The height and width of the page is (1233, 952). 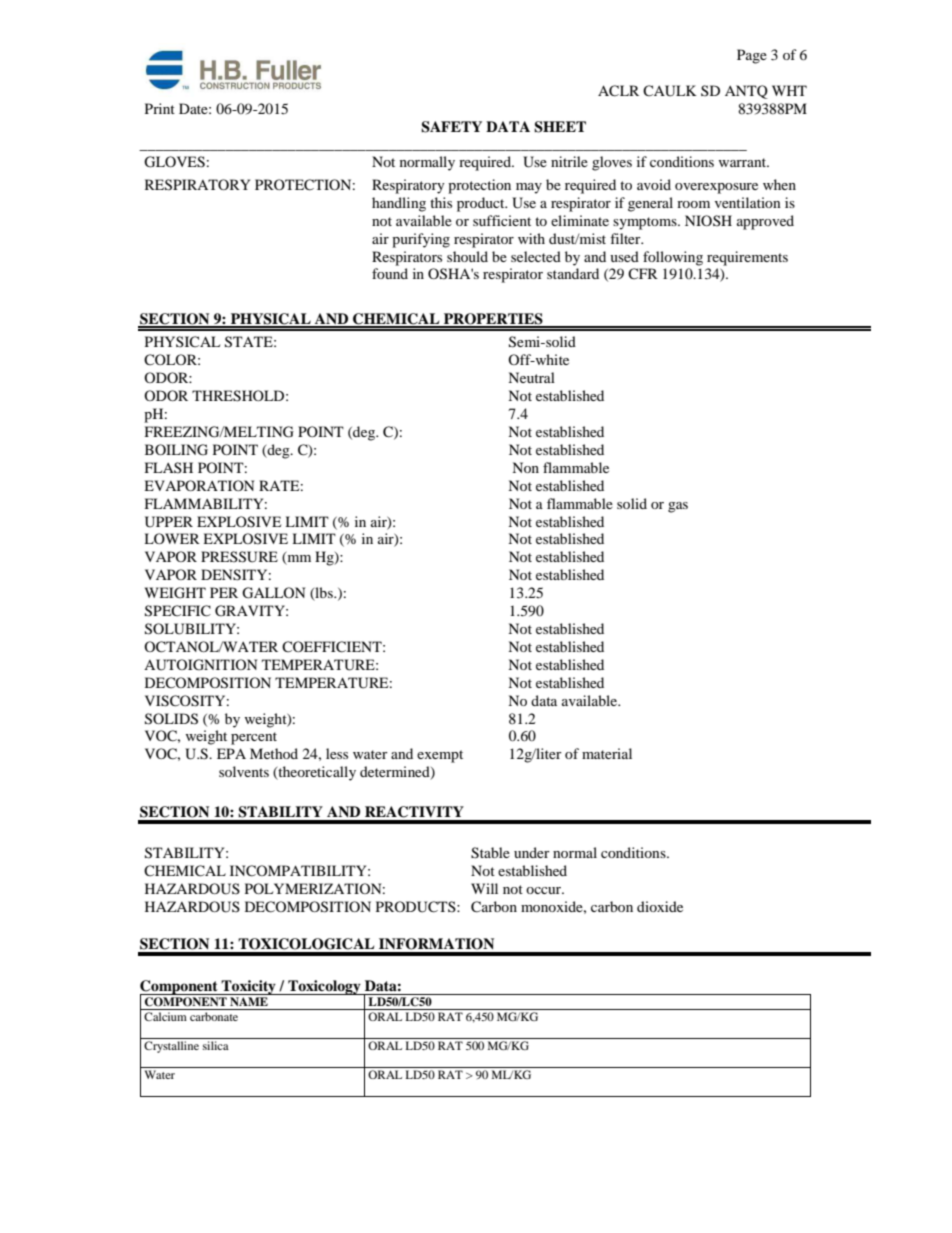 What do you see at coordinates (607, 753) in the page?
I see `material` at bounding box center [607, 753].
